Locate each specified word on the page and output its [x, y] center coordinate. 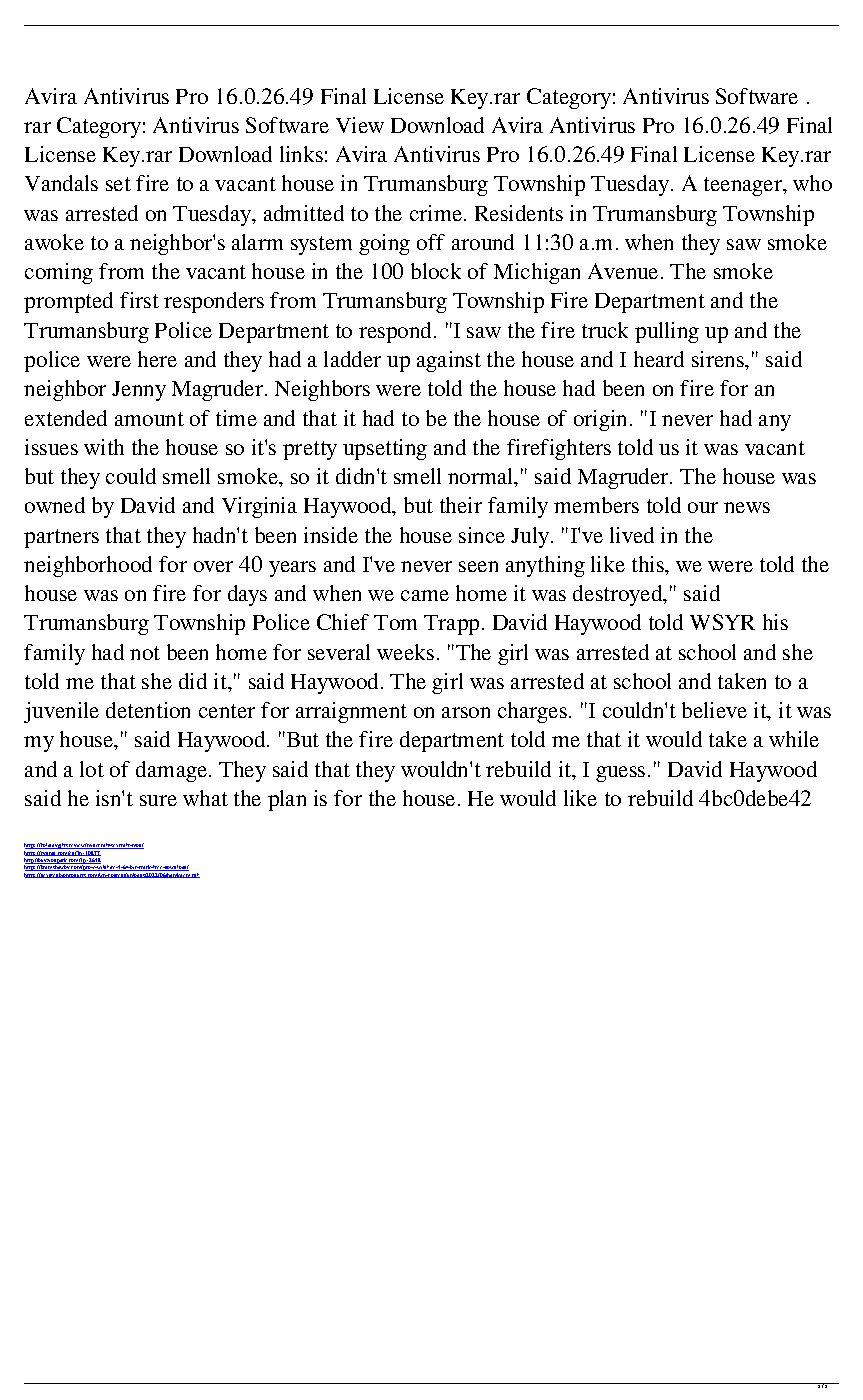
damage [171, 771]
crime [437, 213]
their [461, 505]
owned [55, 505]
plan [287, 800]
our [703, 507]
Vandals [61, 183]
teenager [744, 186]
